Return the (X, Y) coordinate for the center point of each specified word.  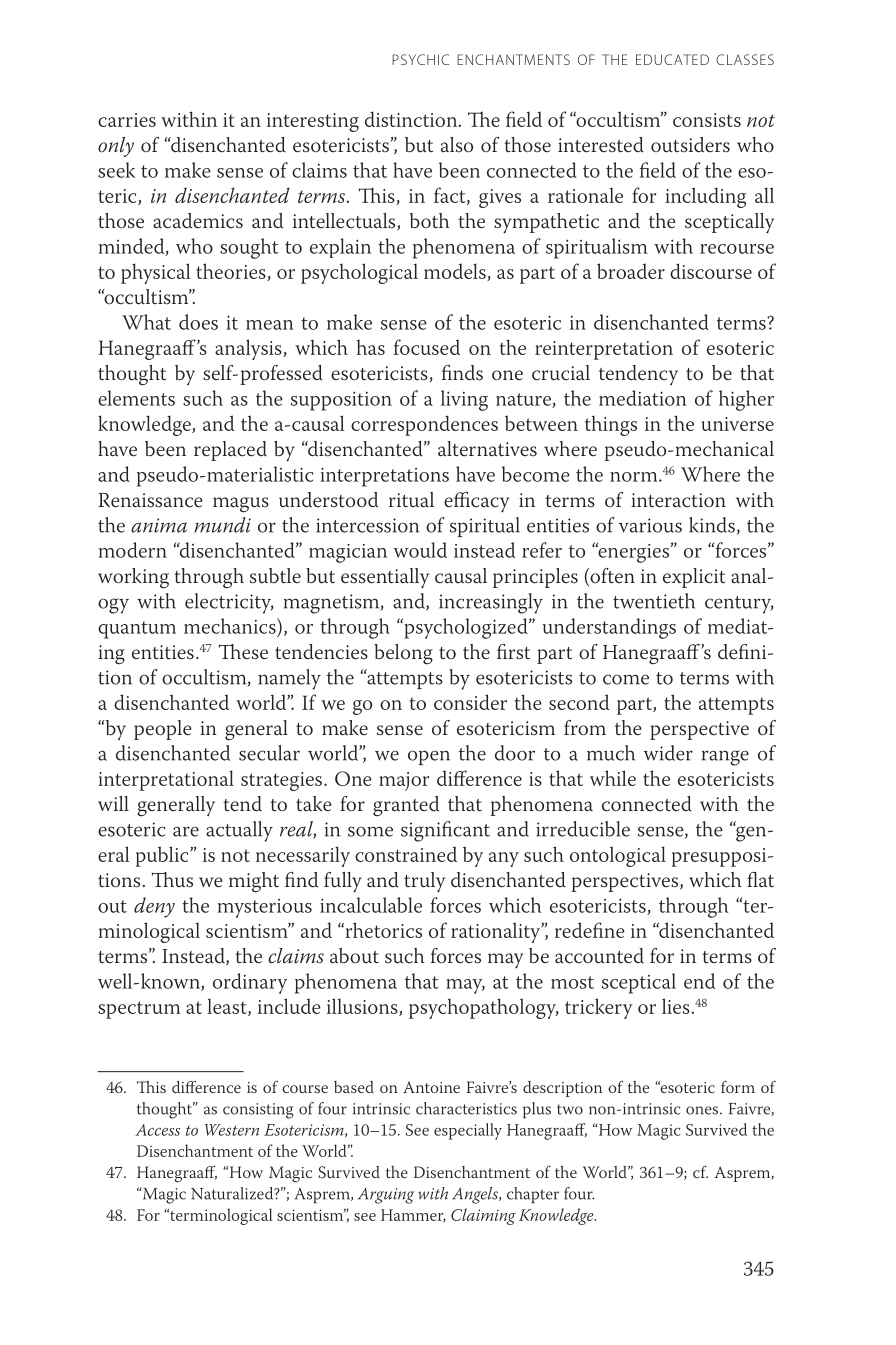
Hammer (413, 1216)
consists (707, 120)
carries (127, 120)
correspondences (424, 425)
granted (406, 806)
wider (668, 753)
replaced (230, 451)
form (738, 1086)
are (186, 831)
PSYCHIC (420, 59)
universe (737, 424)
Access (157, 1130)
